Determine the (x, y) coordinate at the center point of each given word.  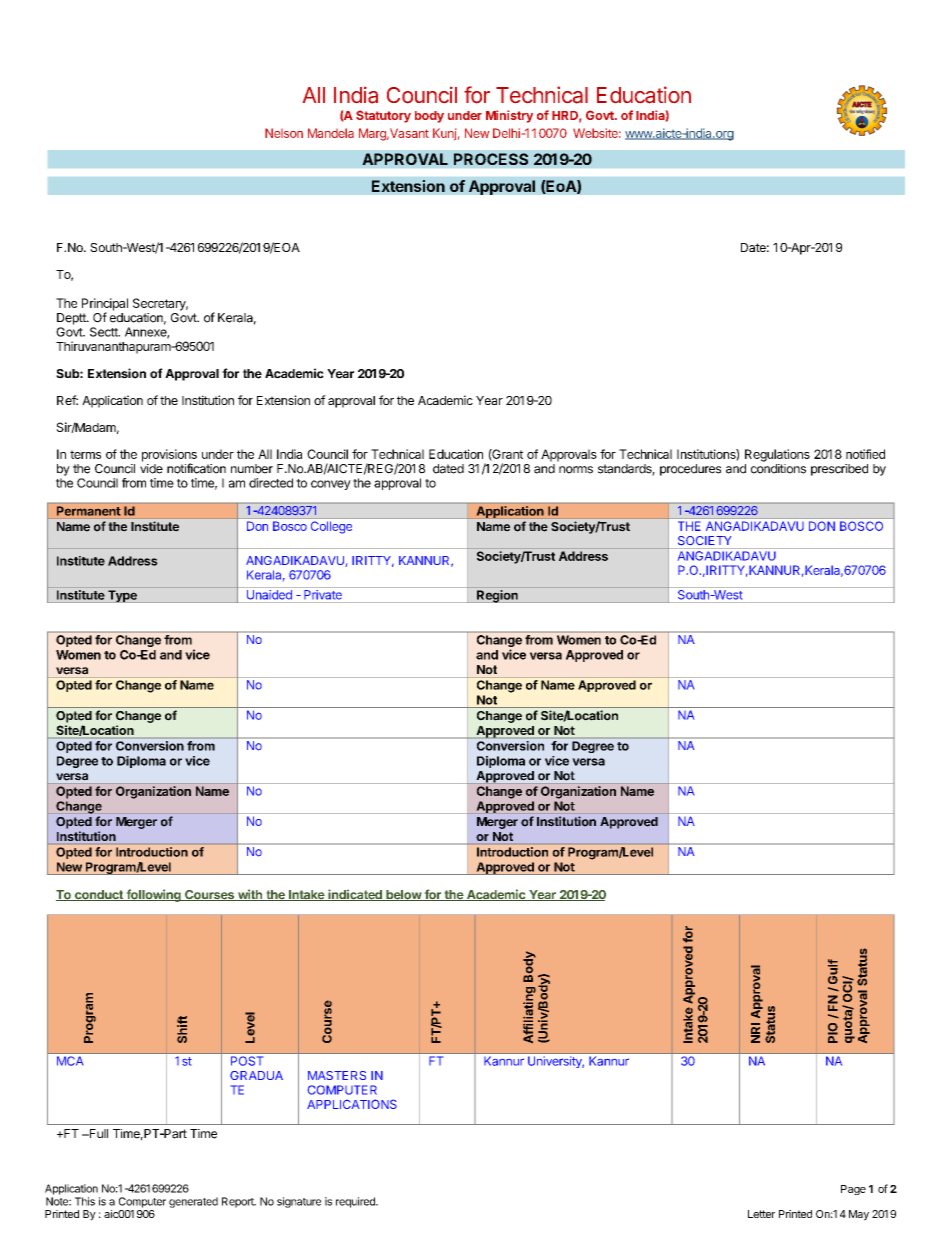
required (356, 1202)
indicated (355, 895)
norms (576, 470)
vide (151, 469)
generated (193, 1202)
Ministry (509, 116)
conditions (778, 469)
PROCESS (491, 159)
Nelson (284, 133)
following (153, 895)
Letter (761, 1214)
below (403, 895)
